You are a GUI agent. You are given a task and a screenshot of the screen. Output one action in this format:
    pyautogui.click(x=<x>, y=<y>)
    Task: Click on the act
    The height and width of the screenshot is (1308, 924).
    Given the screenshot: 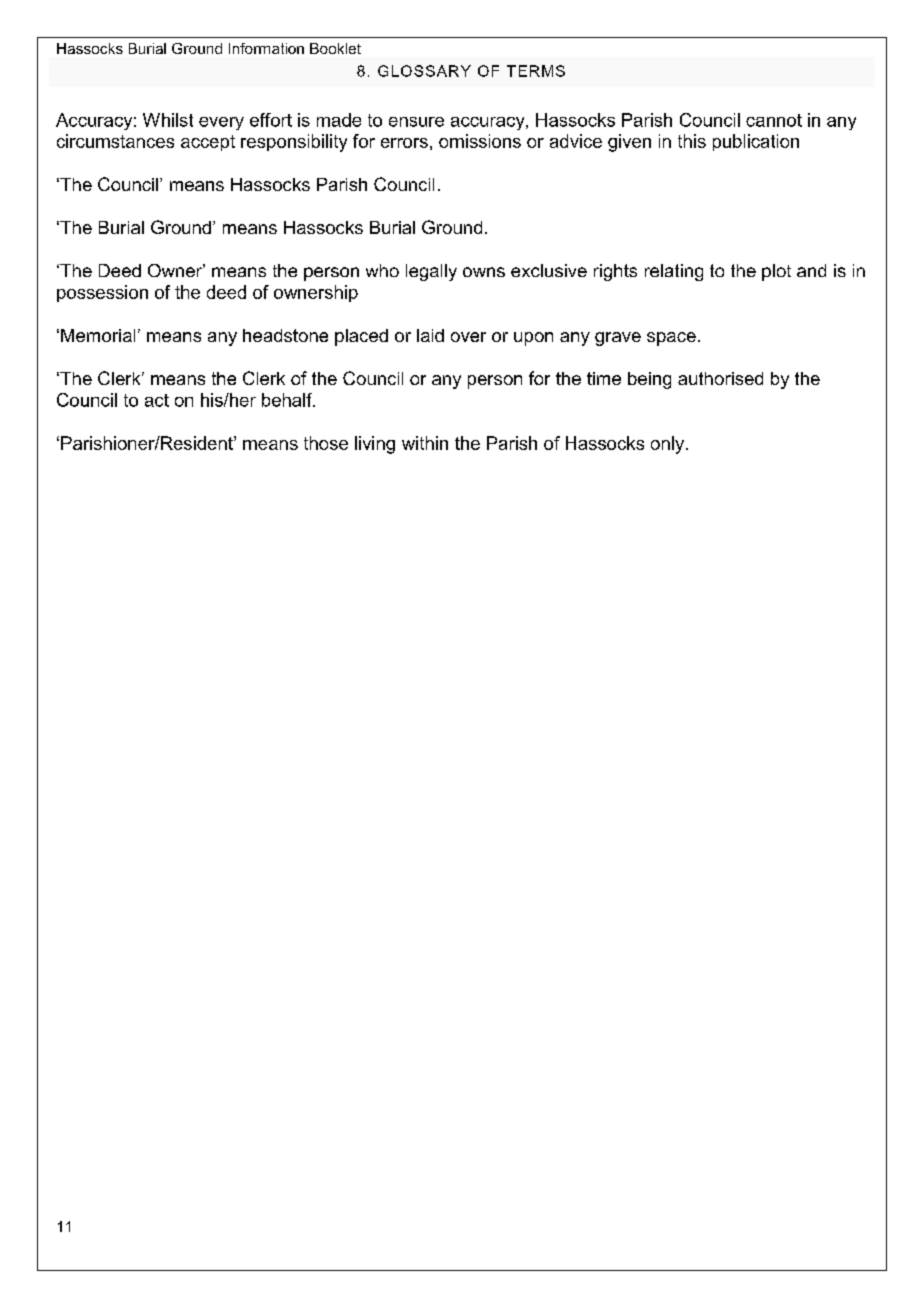 What is the action you would take?
    pyautogui.click(x=157, y=400)
